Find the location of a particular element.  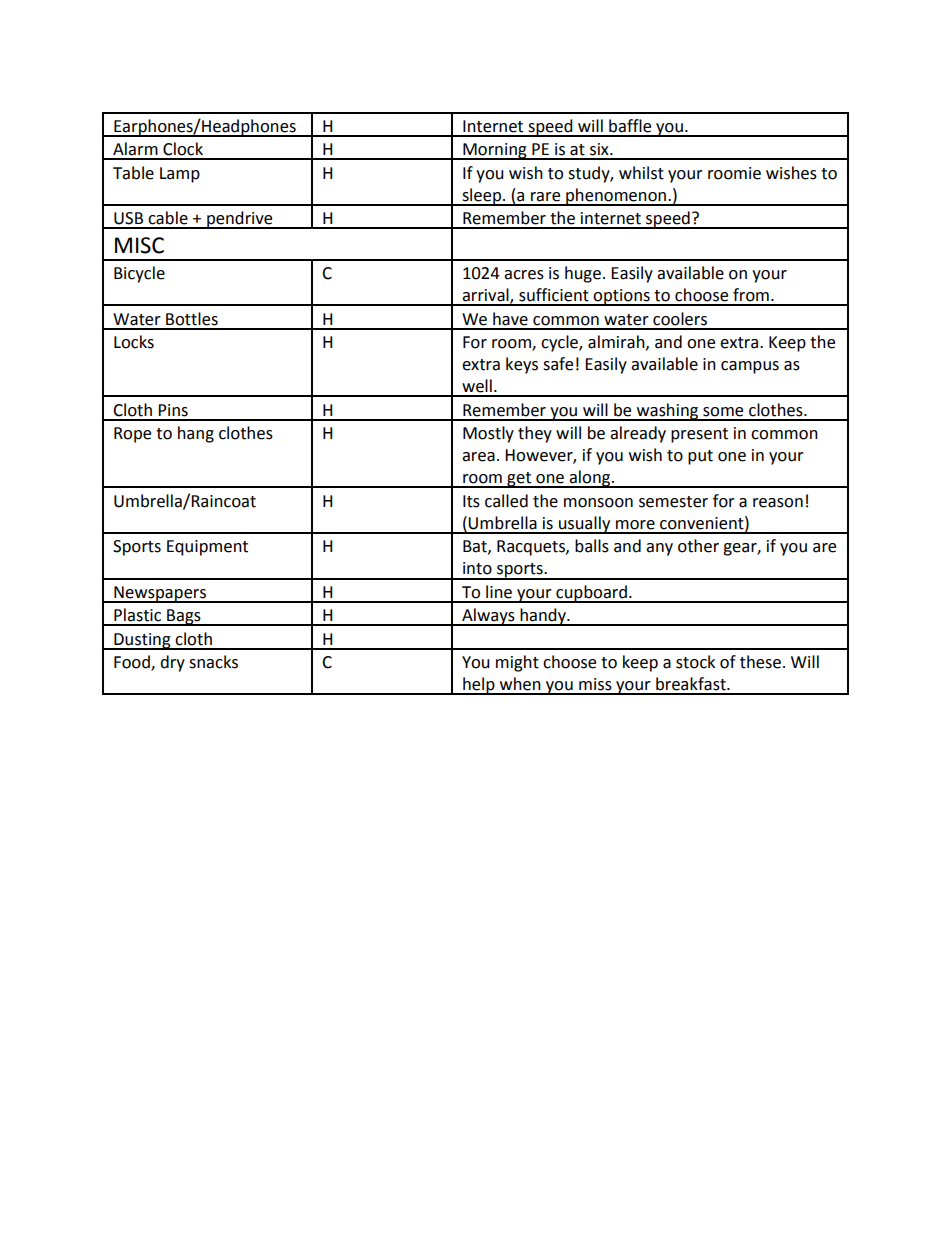

whilst is located at coordinates (641, 173).
